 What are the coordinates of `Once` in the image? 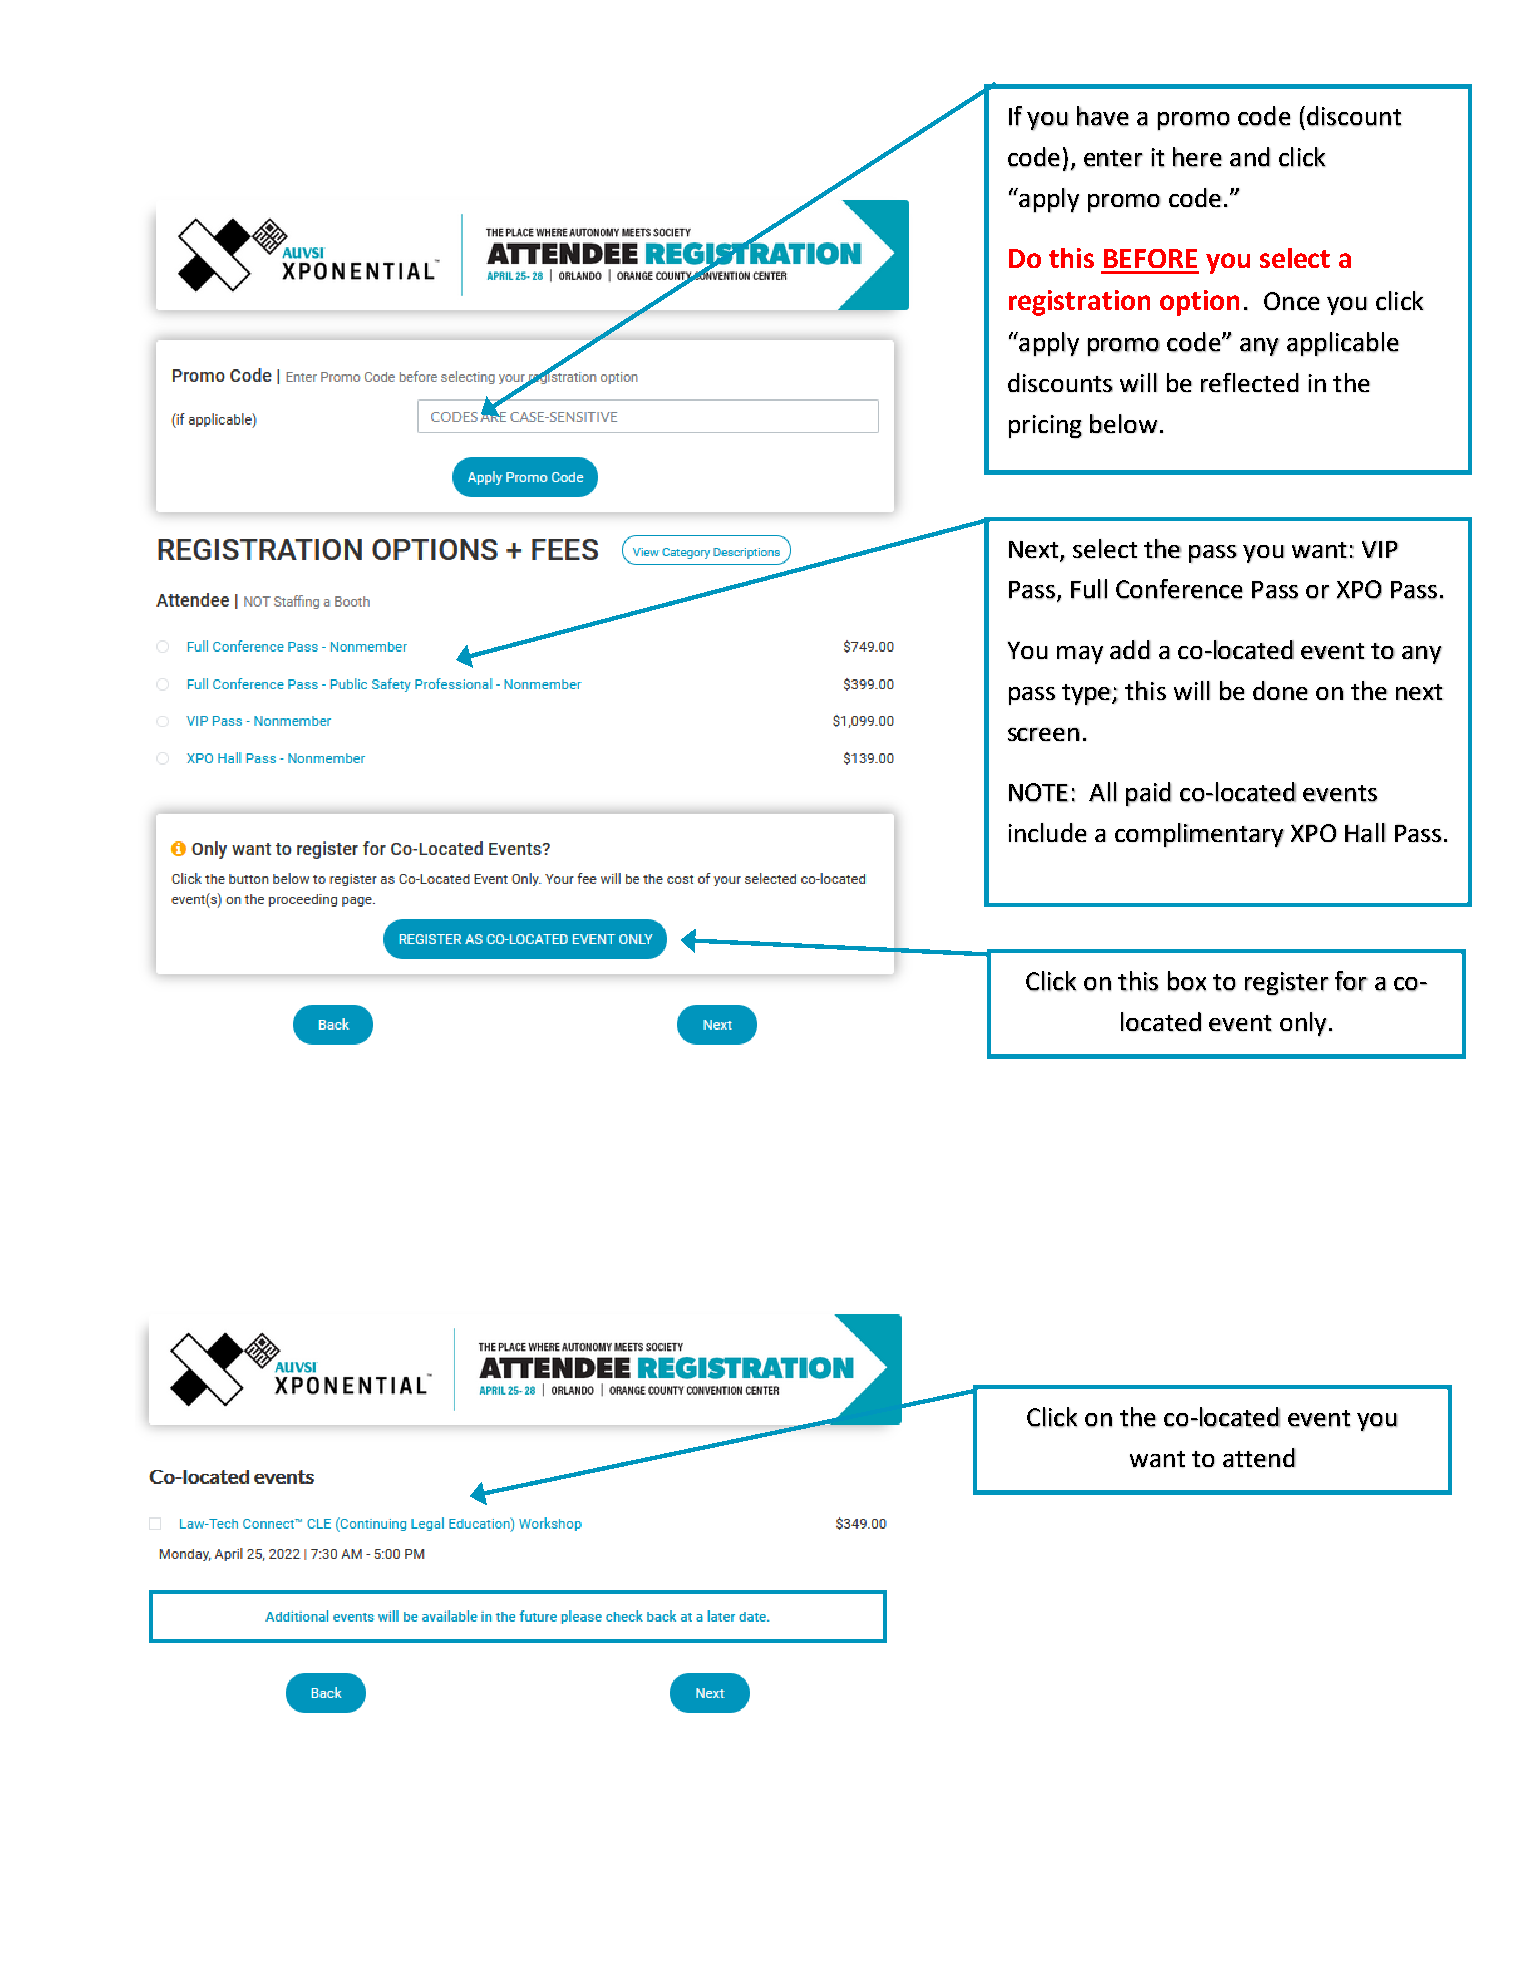 It's located at (1292, 301).
